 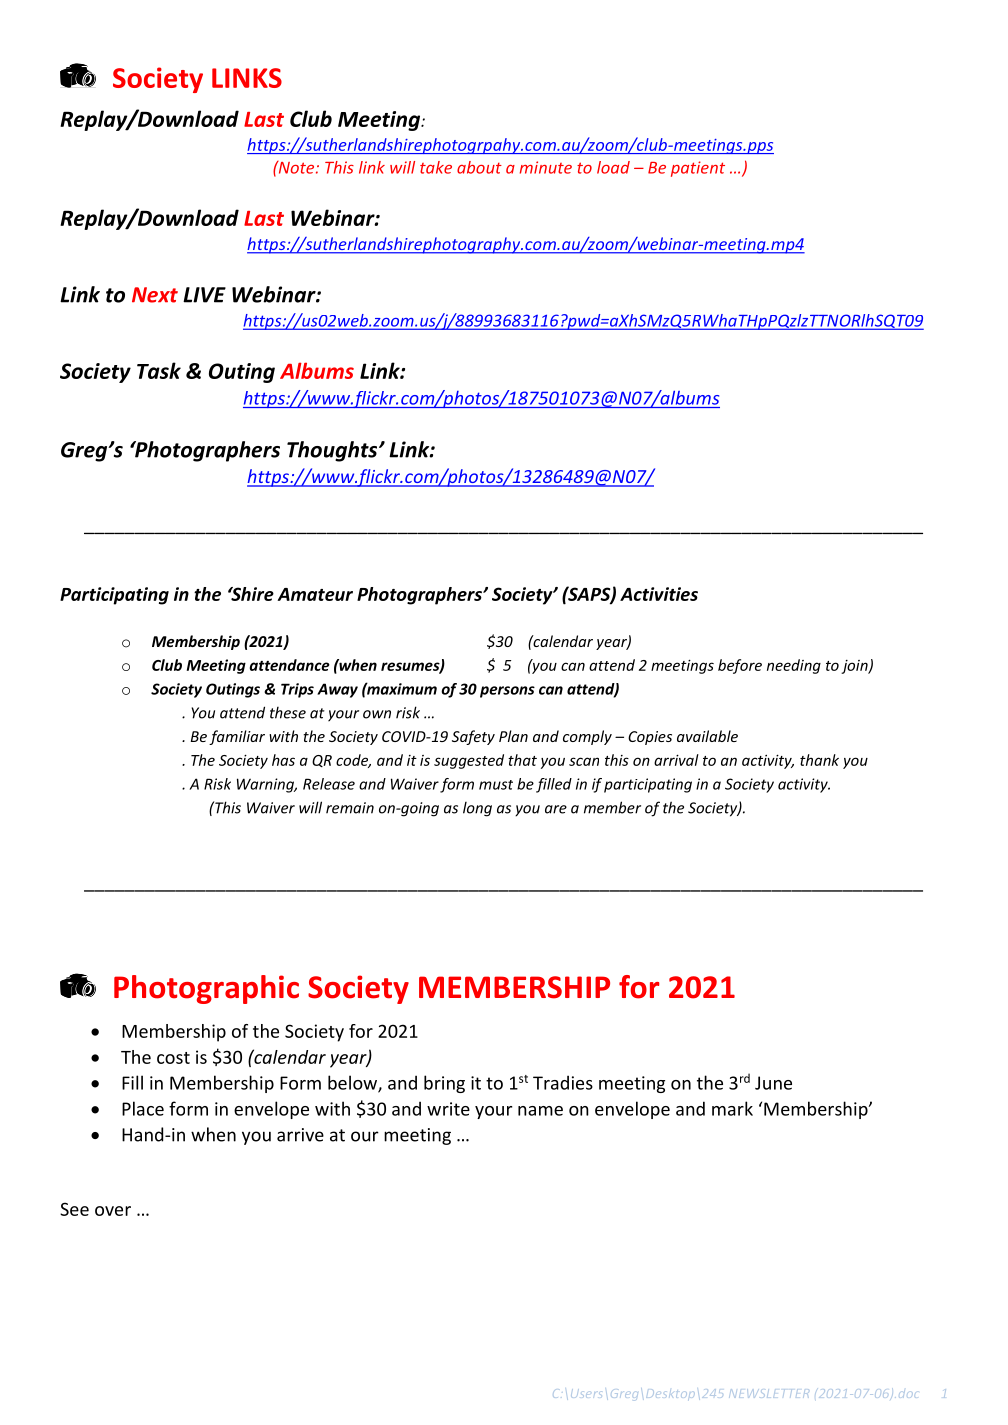 I want to click on available, so click(x=707, y=736).
